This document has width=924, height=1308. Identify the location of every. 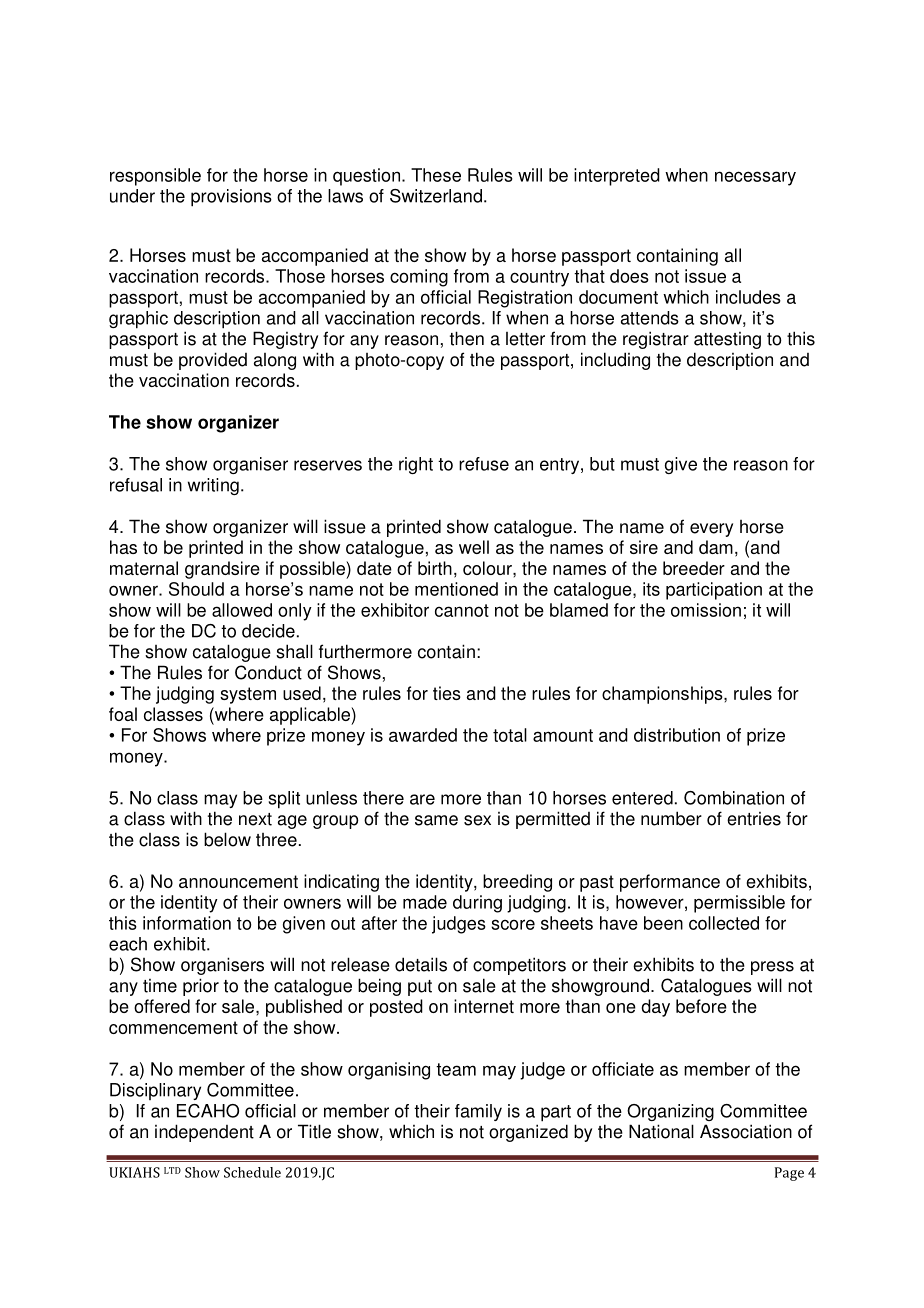
(711, 530).
